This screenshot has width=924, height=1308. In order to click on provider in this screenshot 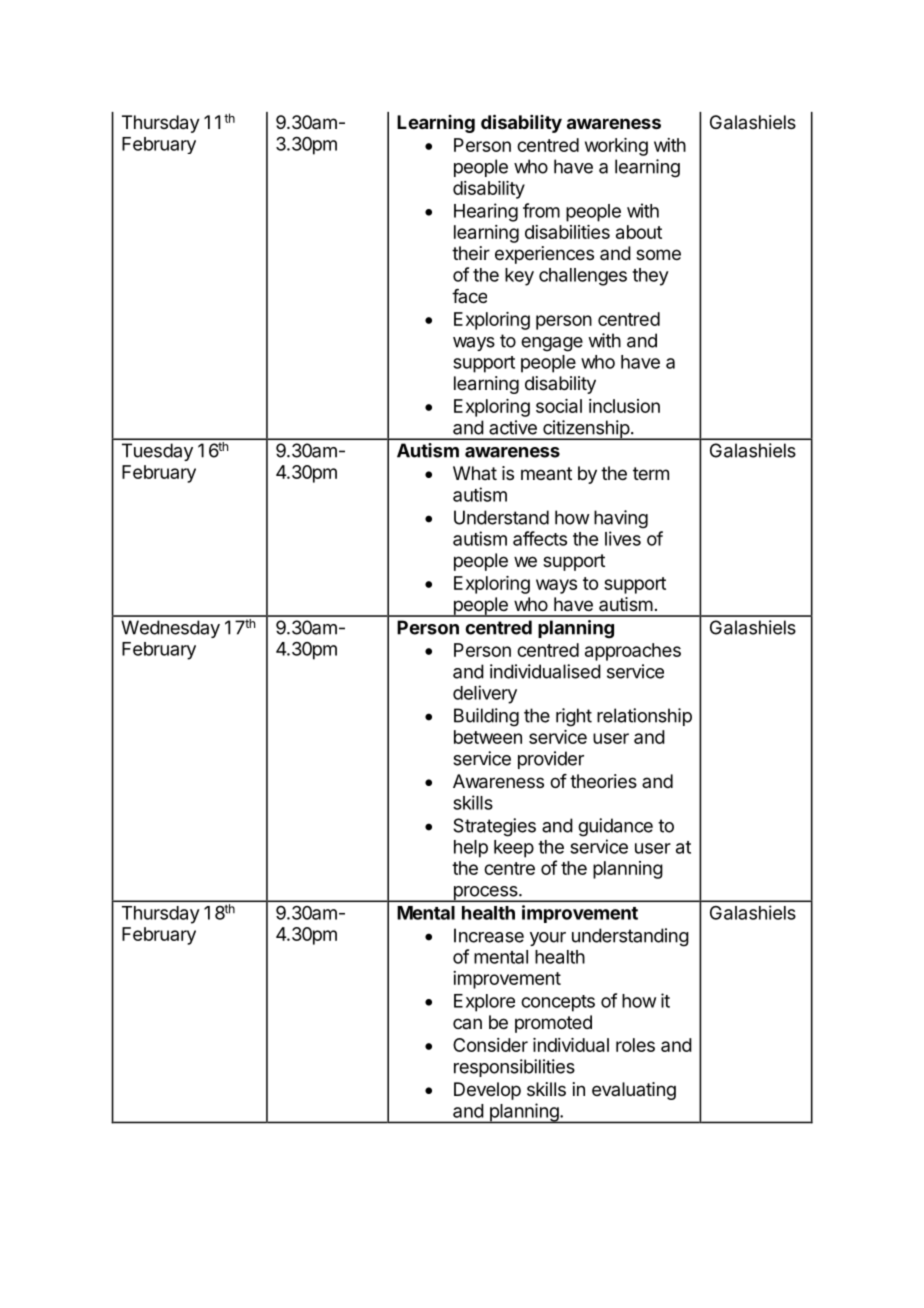, I will do `click(551, 760)`.
